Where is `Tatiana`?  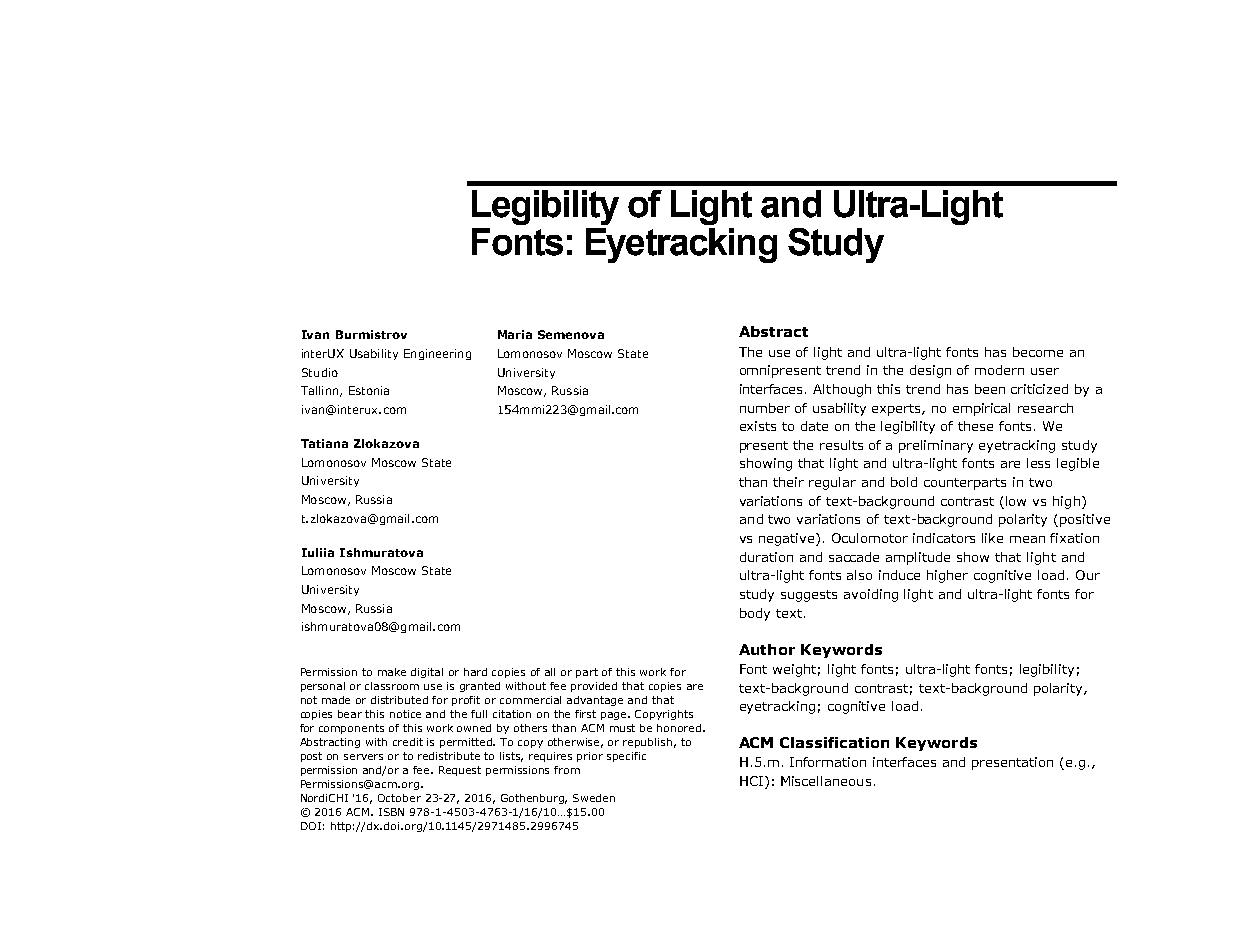 Tatiana is located at coordinates (324, 443).
